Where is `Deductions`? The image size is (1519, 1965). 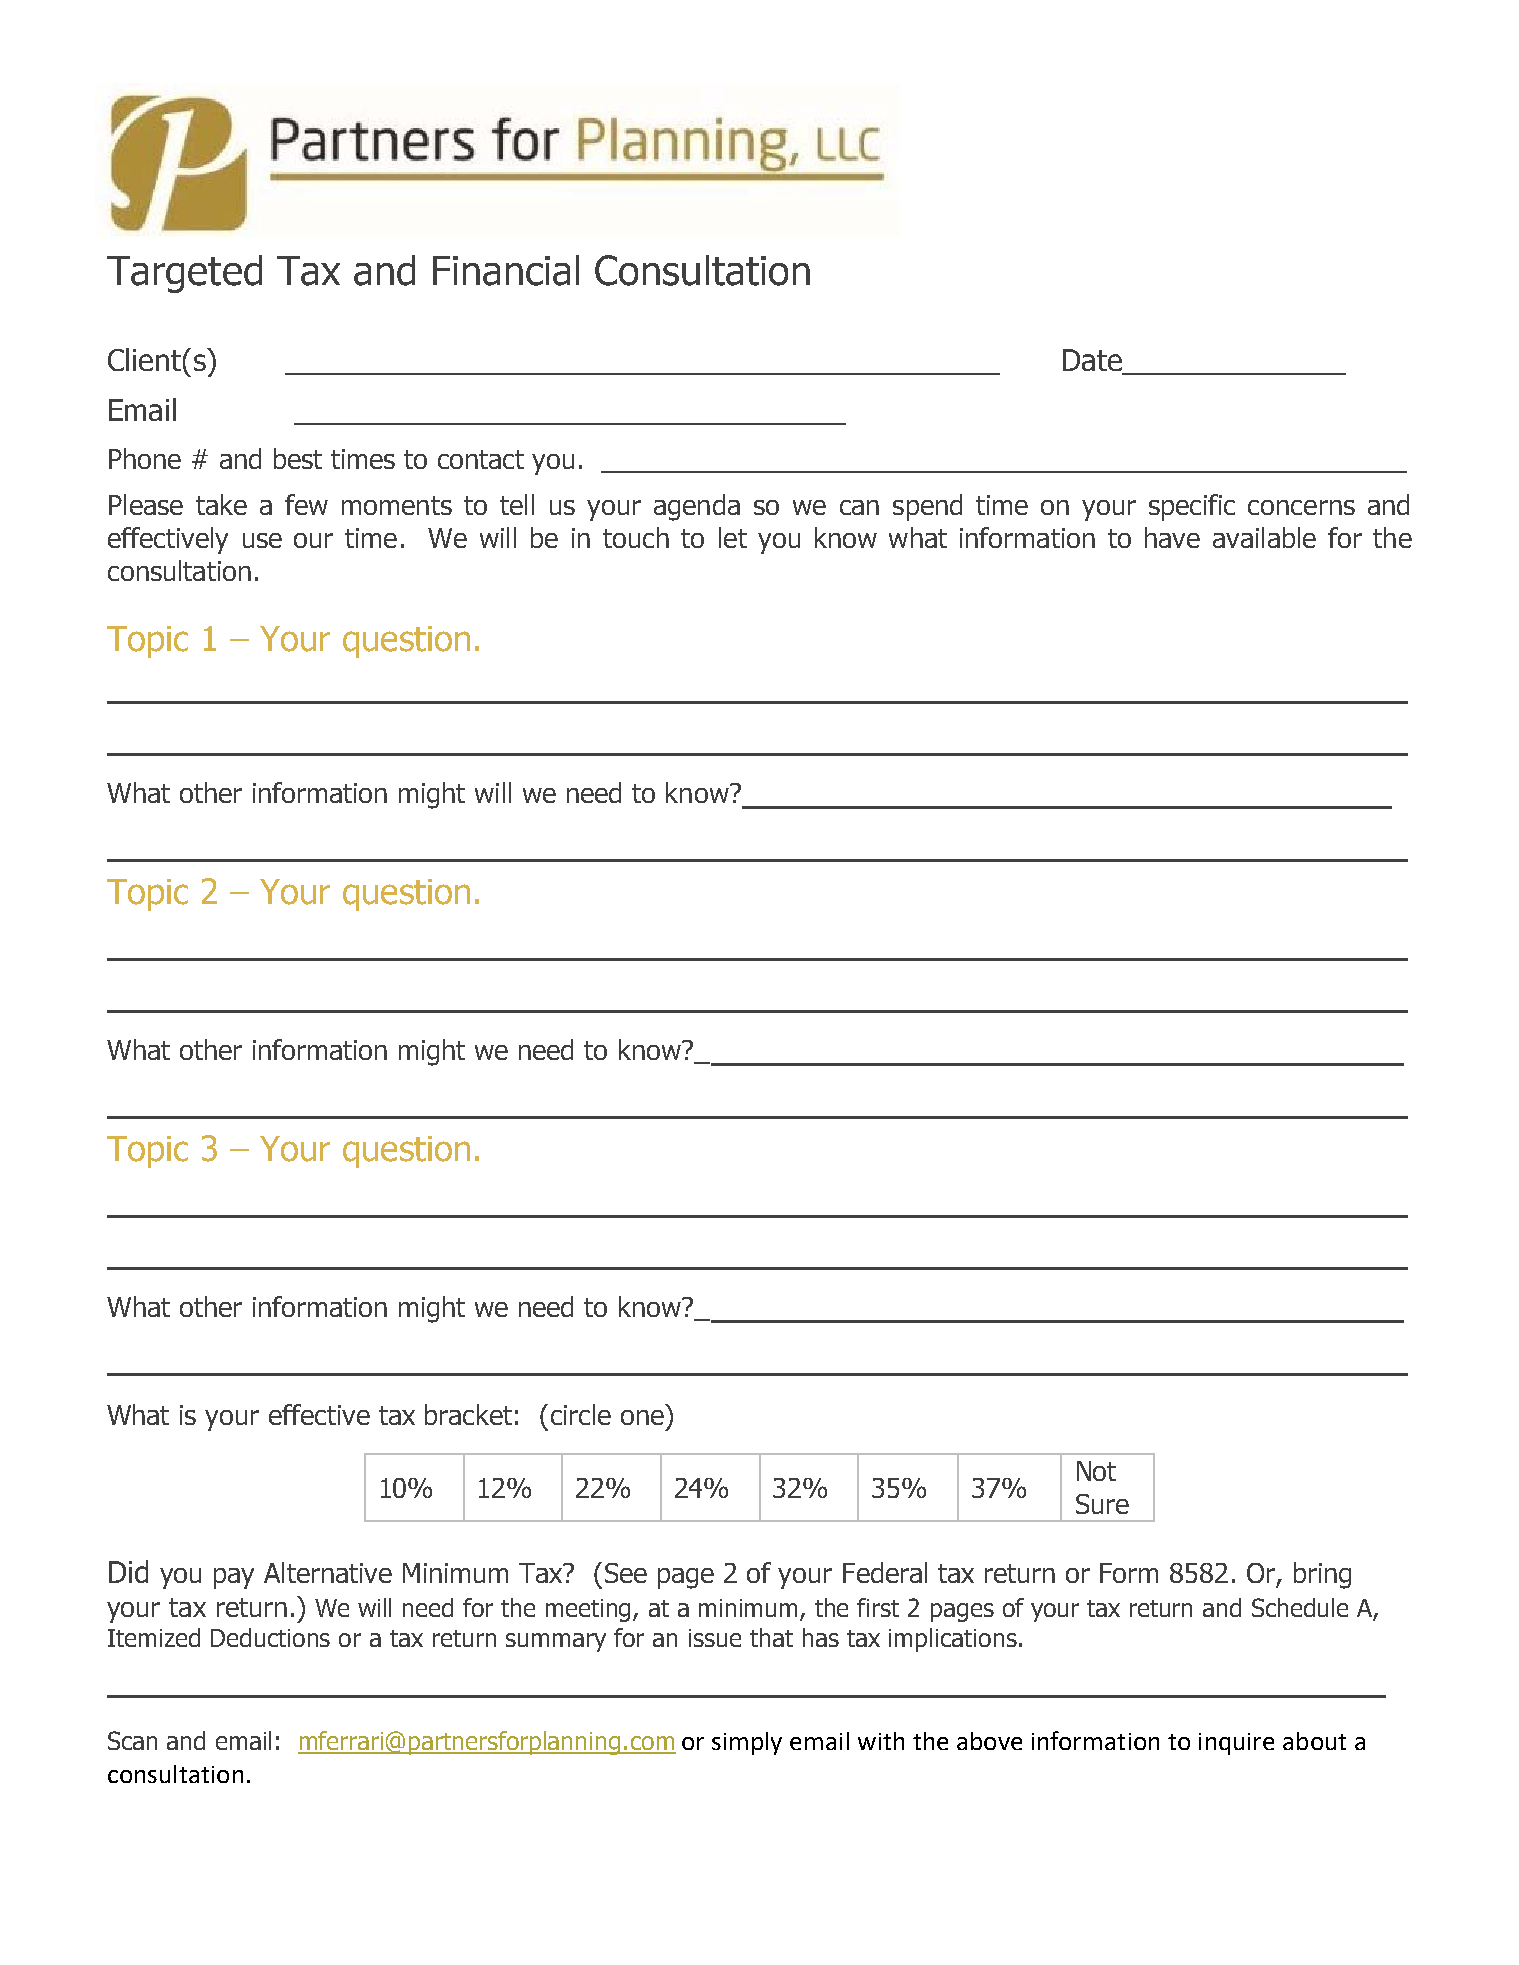
Deductions is located at coordinates (270, 1637).
